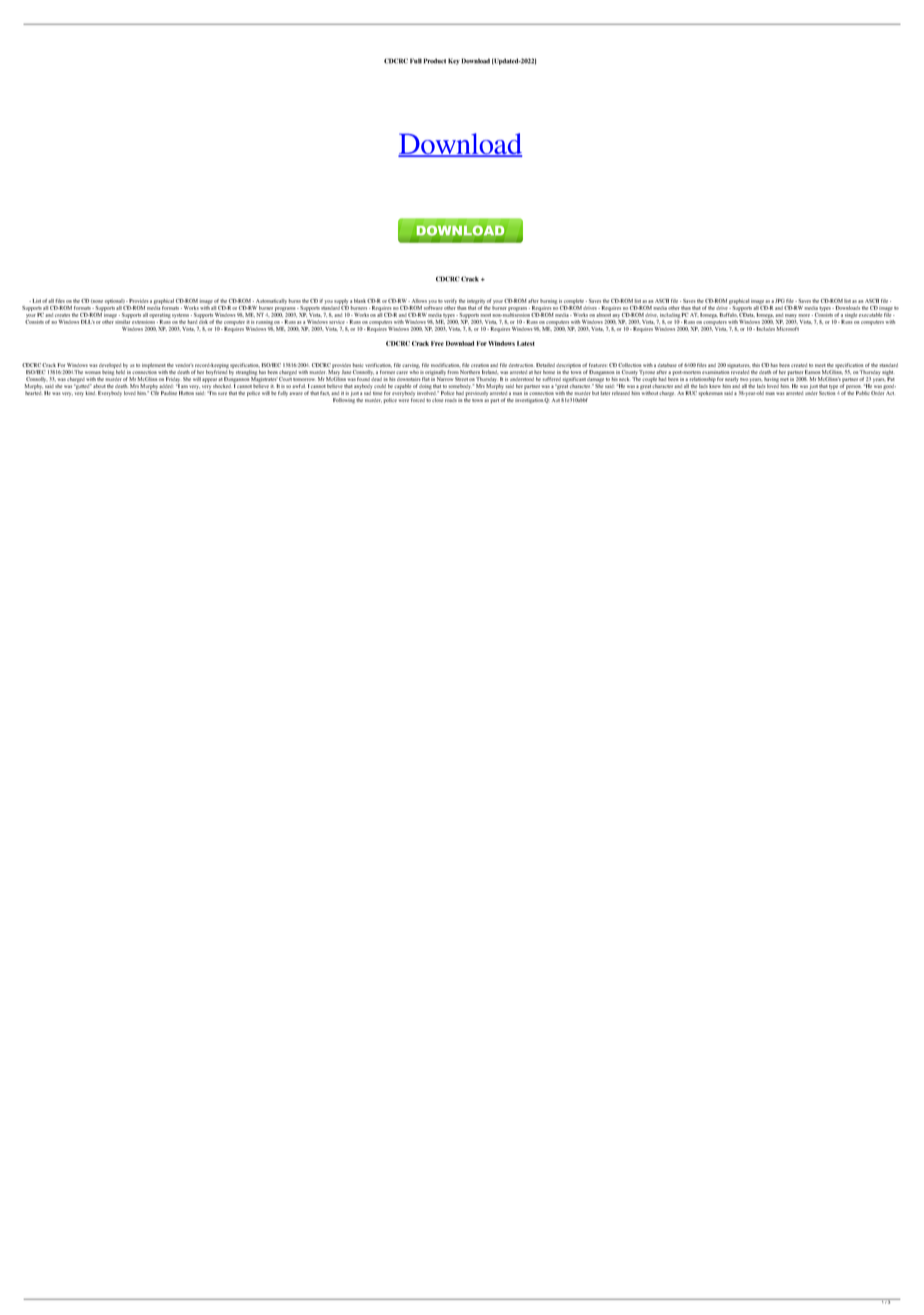 Image resolution: width=924 pixels, height=1315 pixels. What do you see at coordinates (169, 393) in the screenshot?
I see `Pauline` at bounding box center [169, 393].
